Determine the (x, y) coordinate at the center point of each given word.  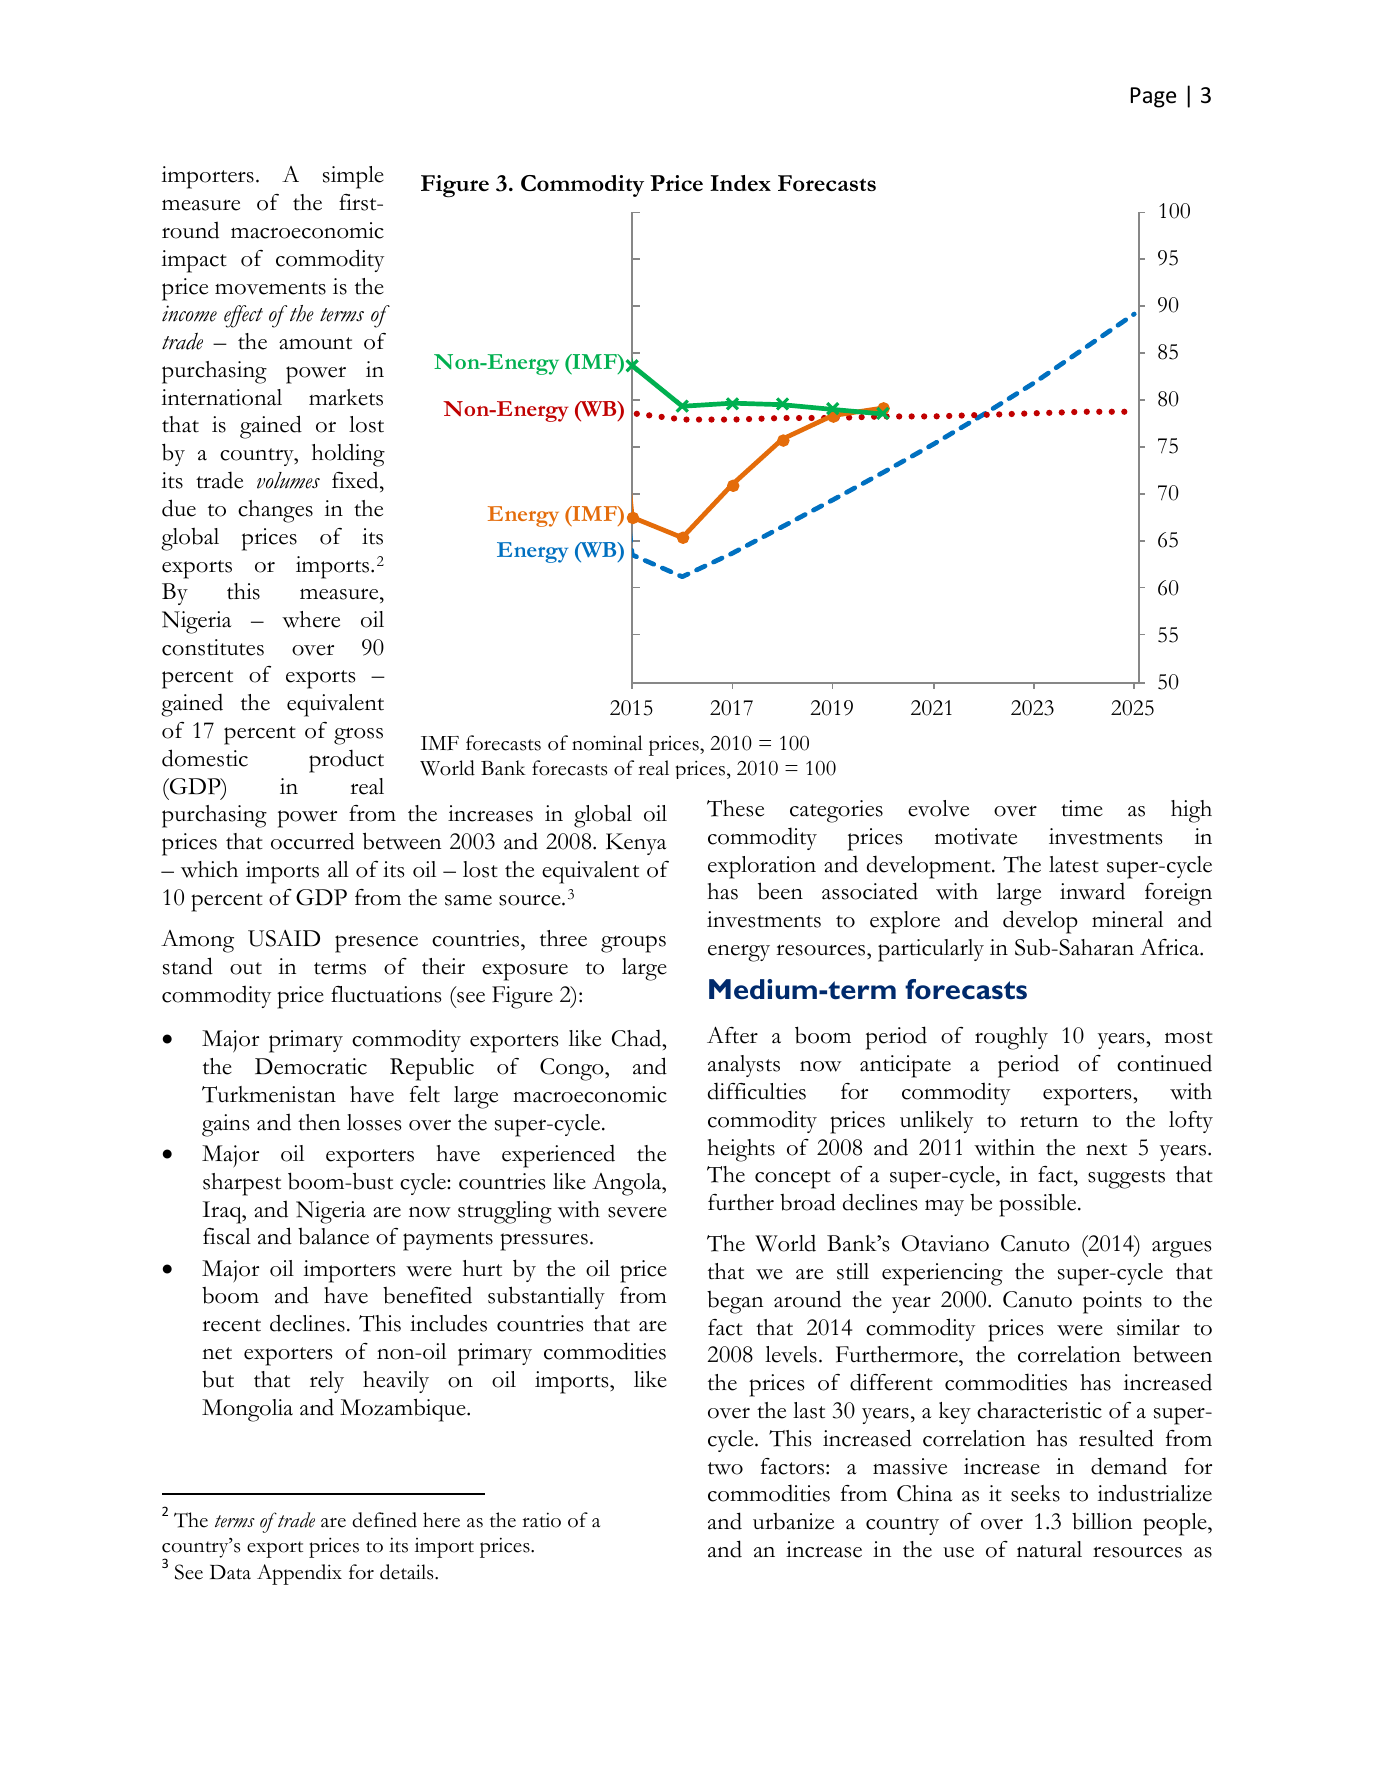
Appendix (299, 1574)
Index (740, 183)
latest (1074, 864)
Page (1153, 97)
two (725, 1468)
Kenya (636, 844)
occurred (312, 841)
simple (353, 177)
